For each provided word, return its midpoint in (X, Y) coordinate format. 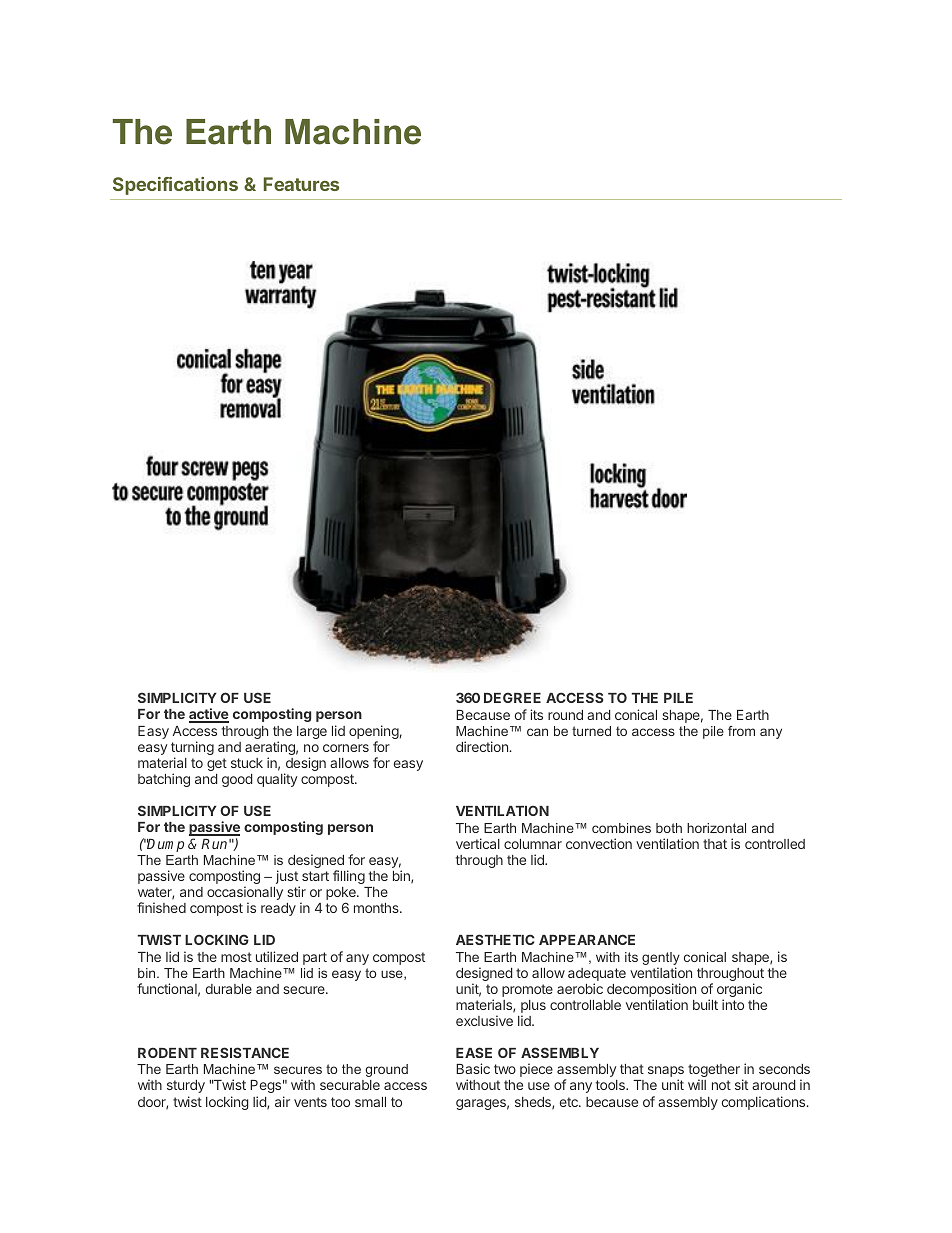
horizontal (716, 828)
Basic (473, 1068)
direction (483, 746)
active (209, 715)
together (714, 1072)
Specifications (175, 186)
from (741, 731)
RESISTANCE (245, 1052)
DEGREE (512, 697)
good (237, 780)
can (537, 732)
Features (301, 184)
